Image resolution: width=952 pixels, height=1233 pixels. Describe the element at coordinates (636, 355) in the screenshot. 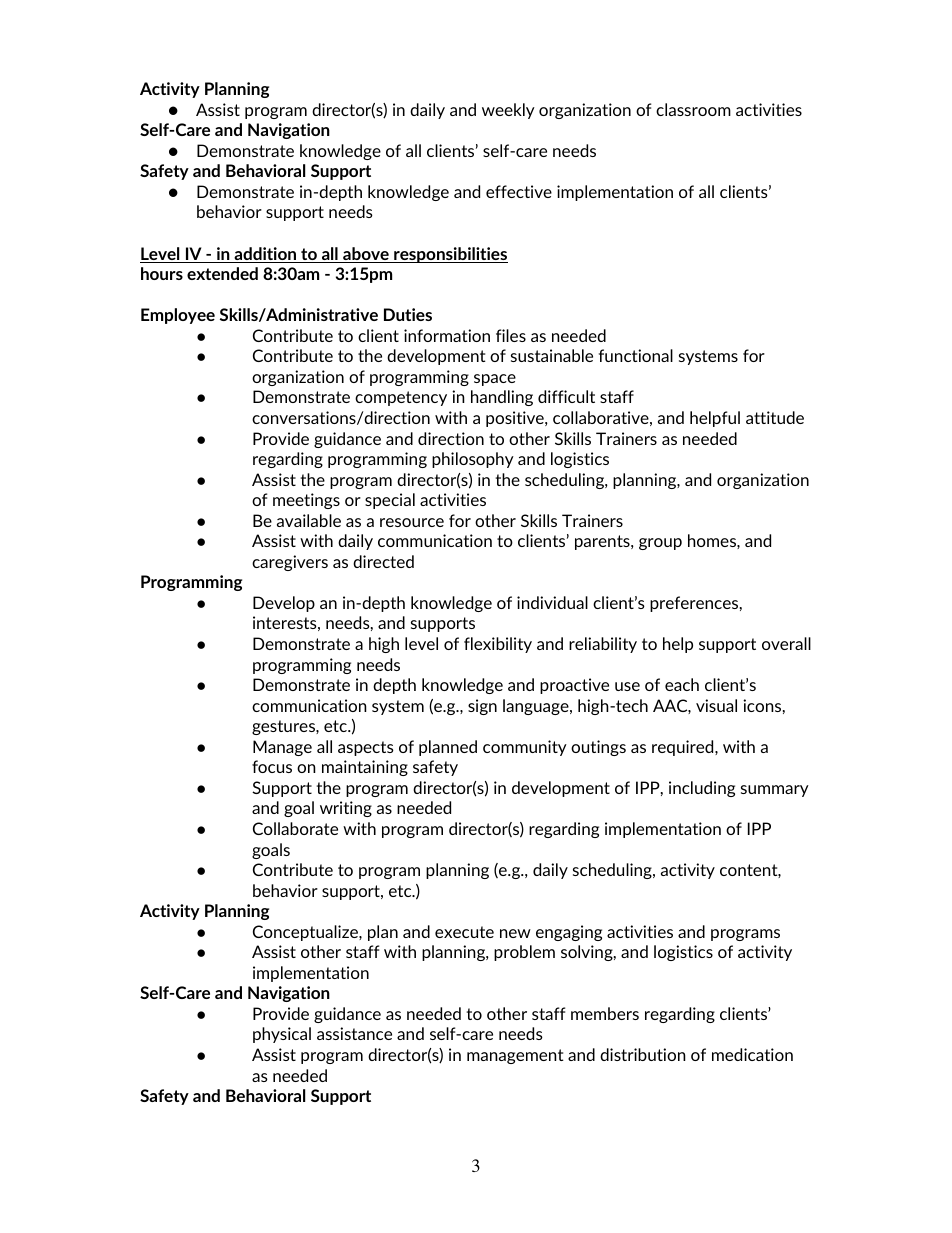

I see `functional` at that location.
